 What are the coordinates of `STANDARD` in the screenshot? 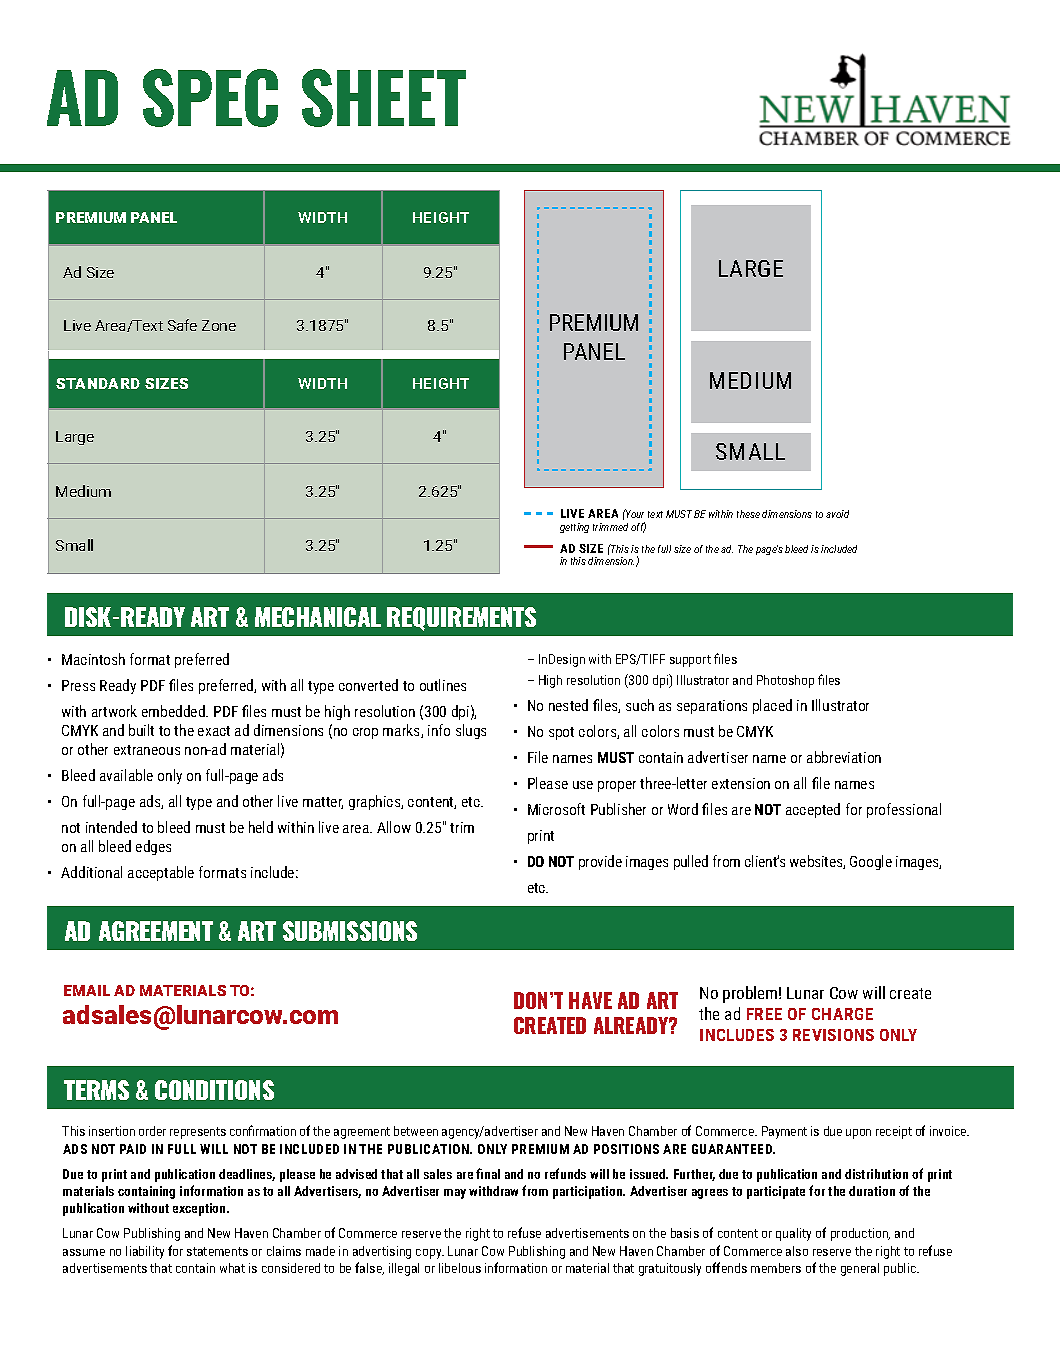 It's located at (98, 383).
